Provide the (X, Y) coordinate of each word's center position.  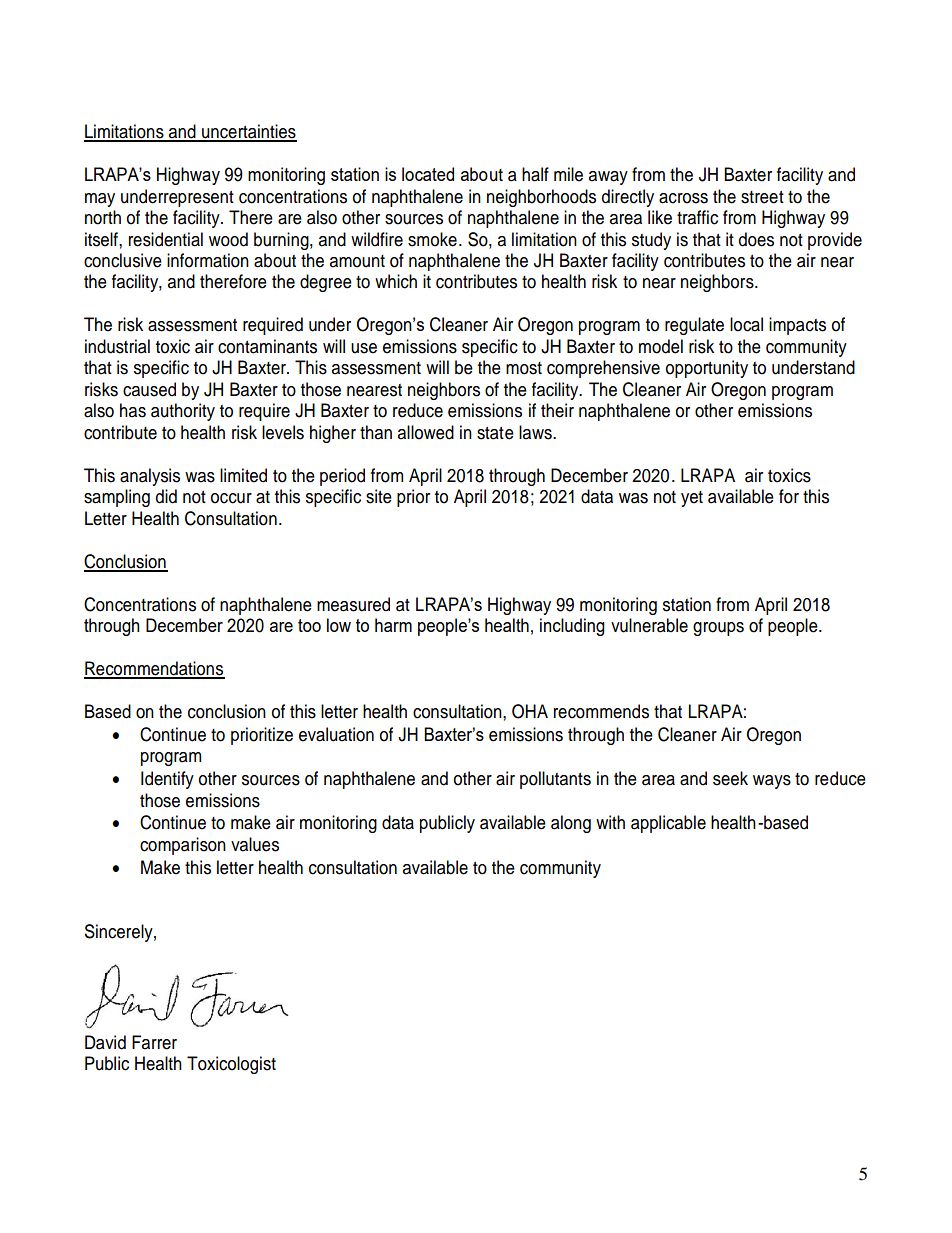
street (762, 197)
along (571, 824)
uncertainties (248, 132)
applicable (668, 824)
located (428, 174)
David (105, 1042)
